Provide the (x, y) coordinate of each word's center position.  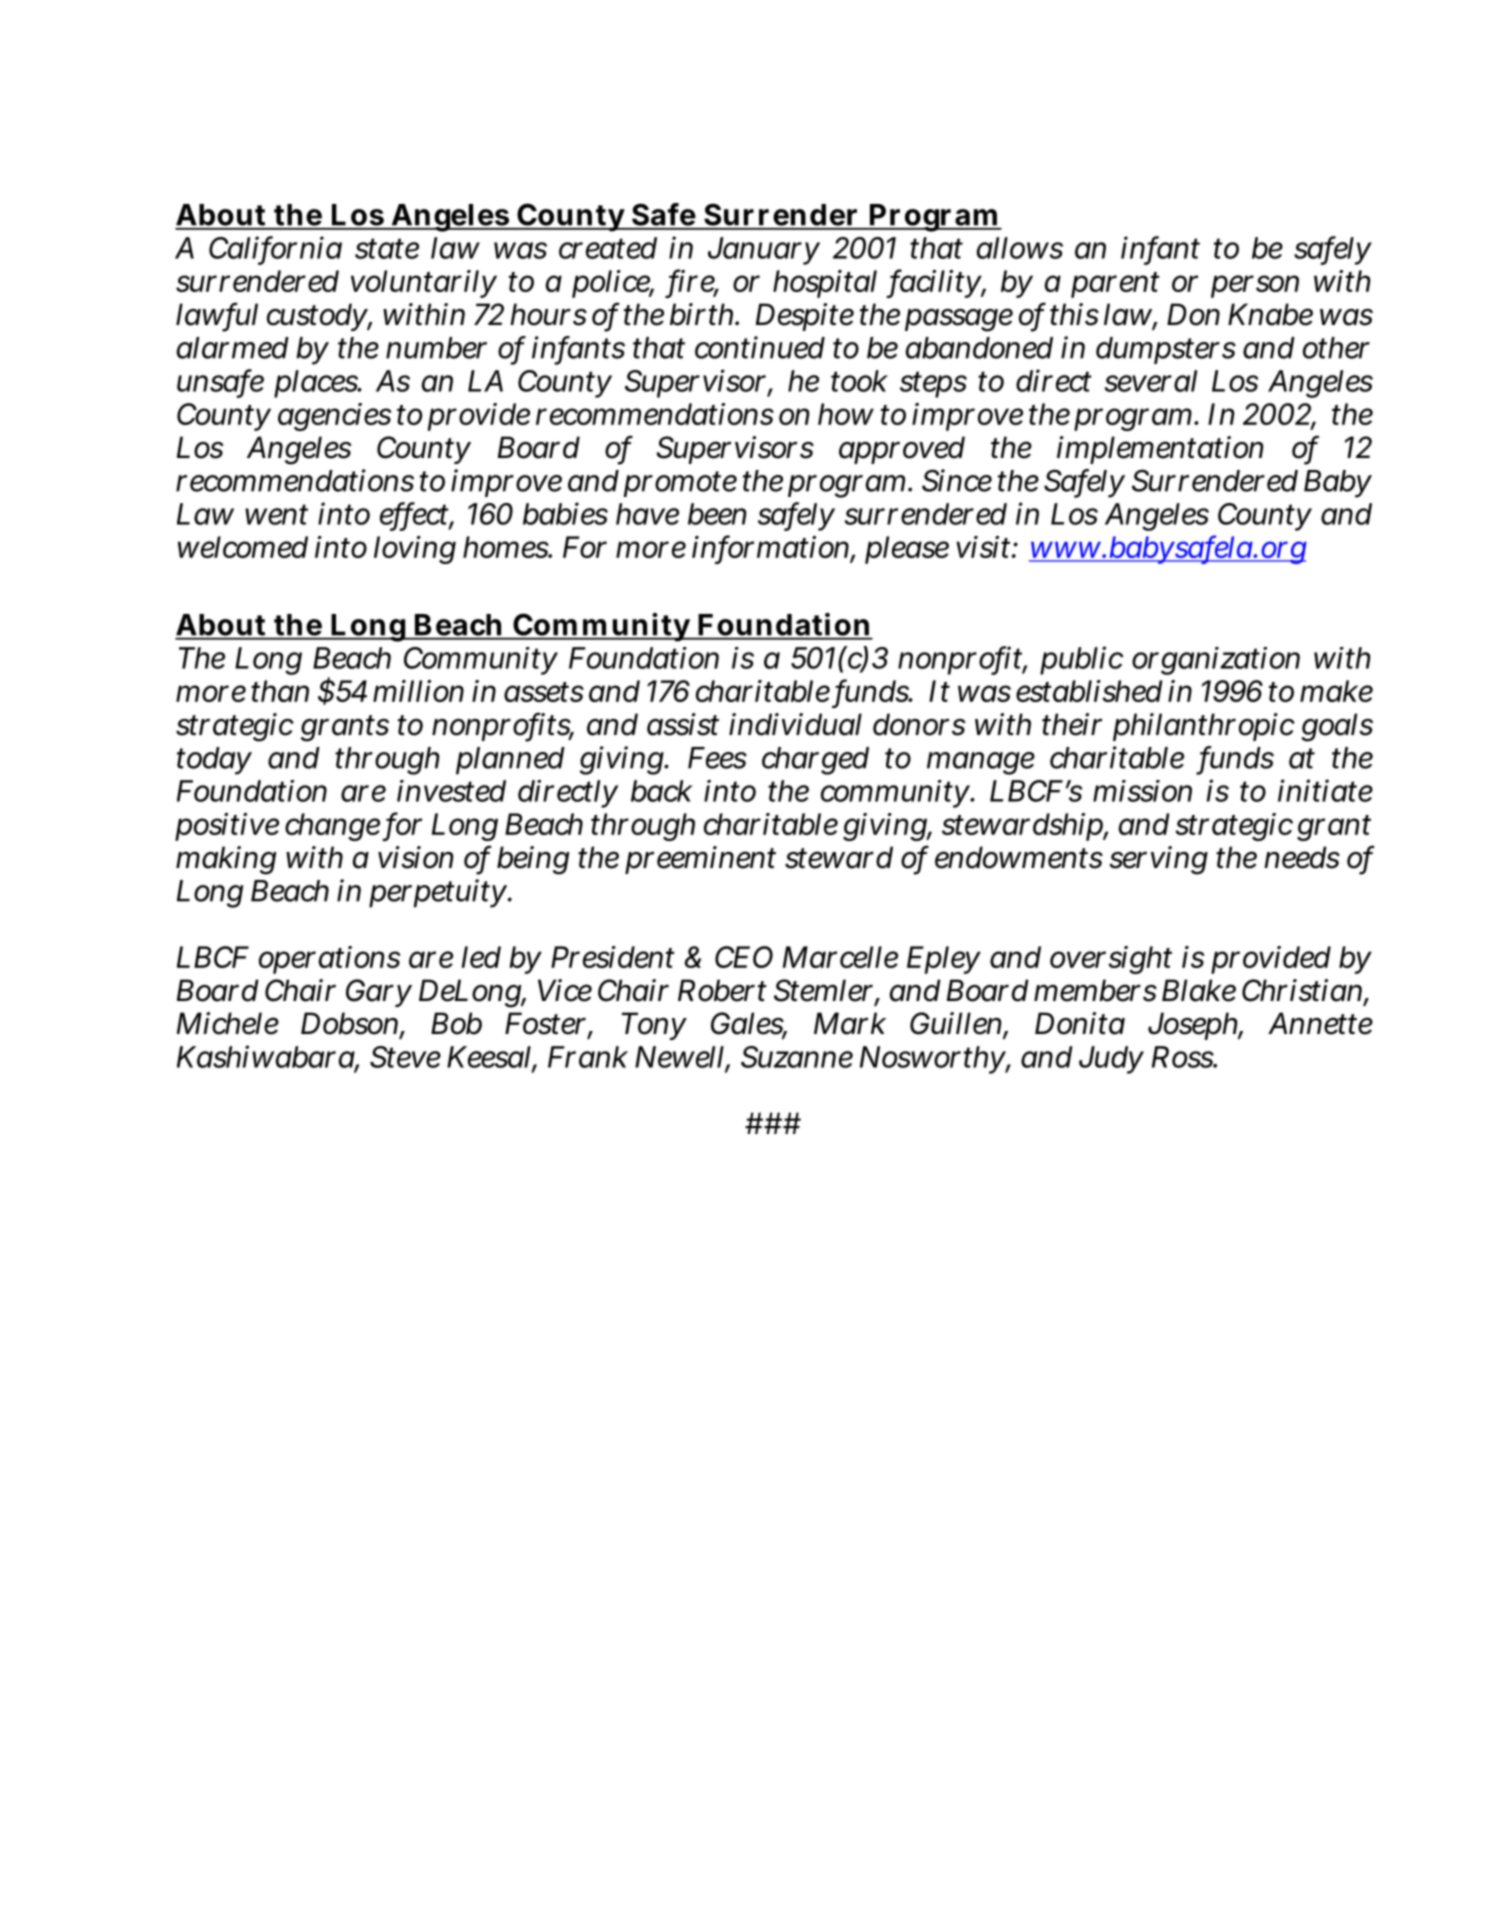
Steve (405, 1057)
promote (680, 484)
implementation (1160, 450)
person (1255, 286)
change (334, 827)
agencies (334, 417)
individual (795, 724)
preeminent (700, 860)
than (280, 691)
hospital (825, 284)
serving (1158, 860)
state (387, 248)
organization (1216, 661)
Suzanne (797, 1057)
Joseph (1195, 1026)
